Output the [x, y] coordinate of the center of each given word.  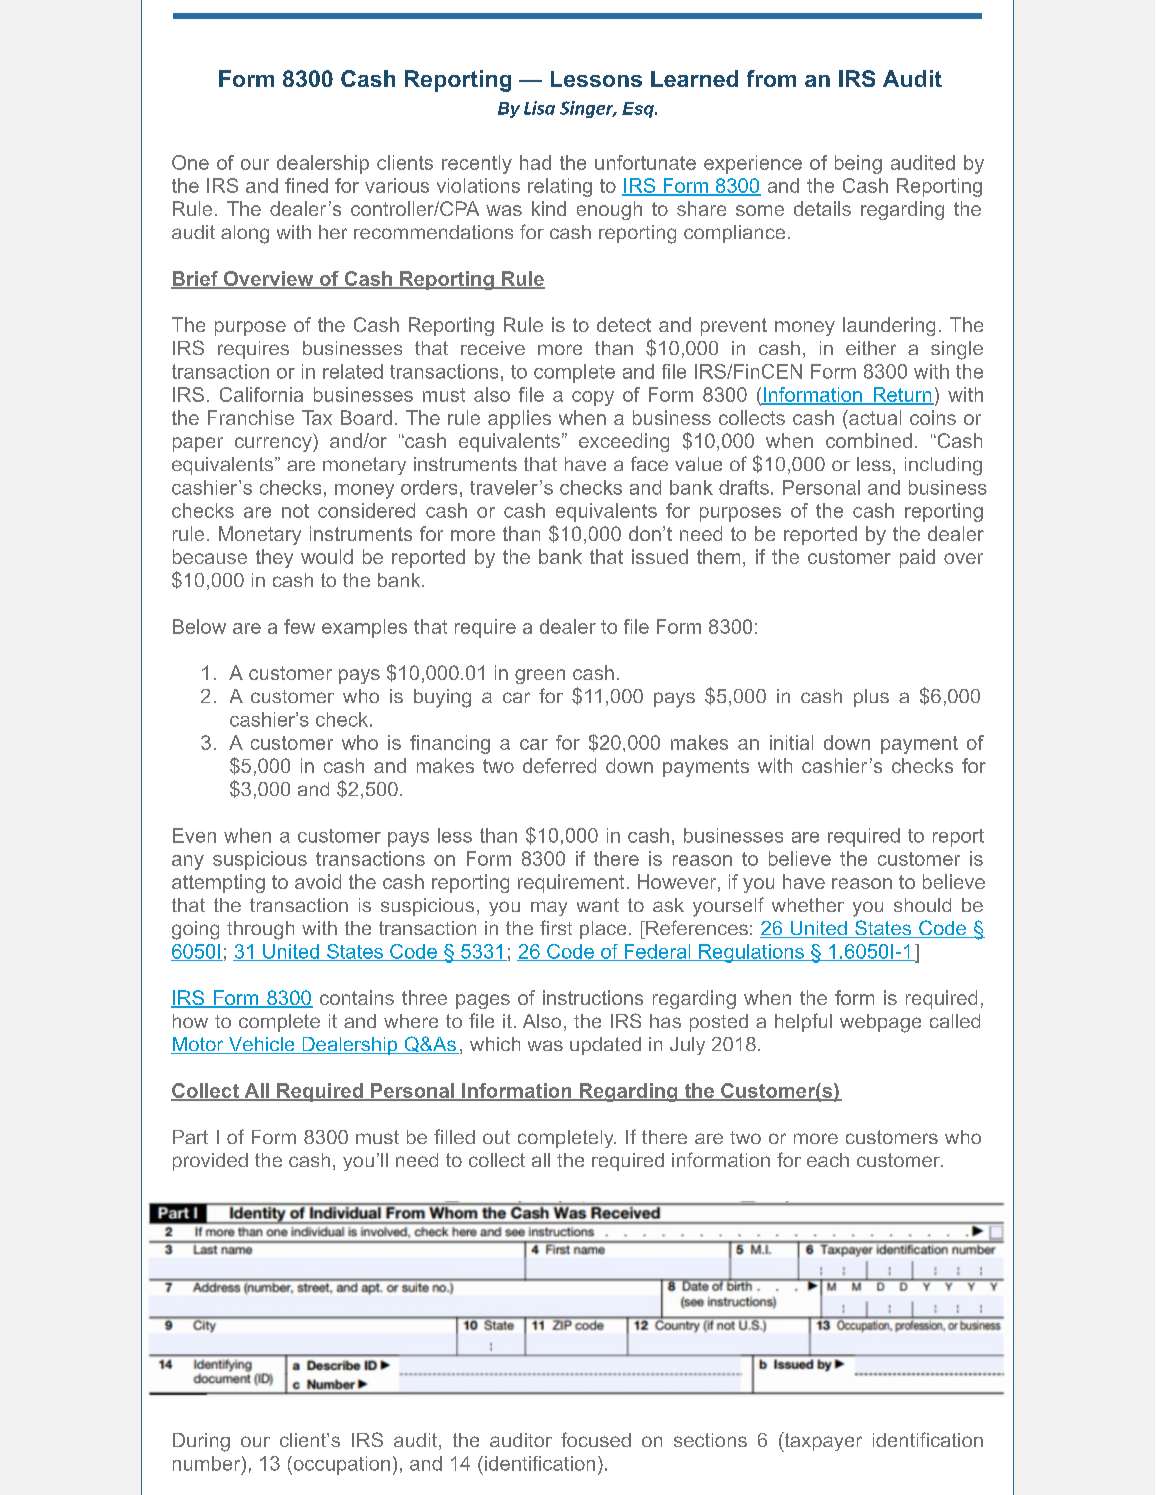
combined [869, 440]
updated [605, 1046]
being [858, 164]
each [828, 1160]
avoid [318, 881]
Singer [588, 109]
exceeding [624, 442]
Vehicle [261, 1045]
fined [306, 185]
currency [274, 444]
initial [791, 742]
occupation [340, 1465]
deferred [559, 765]
